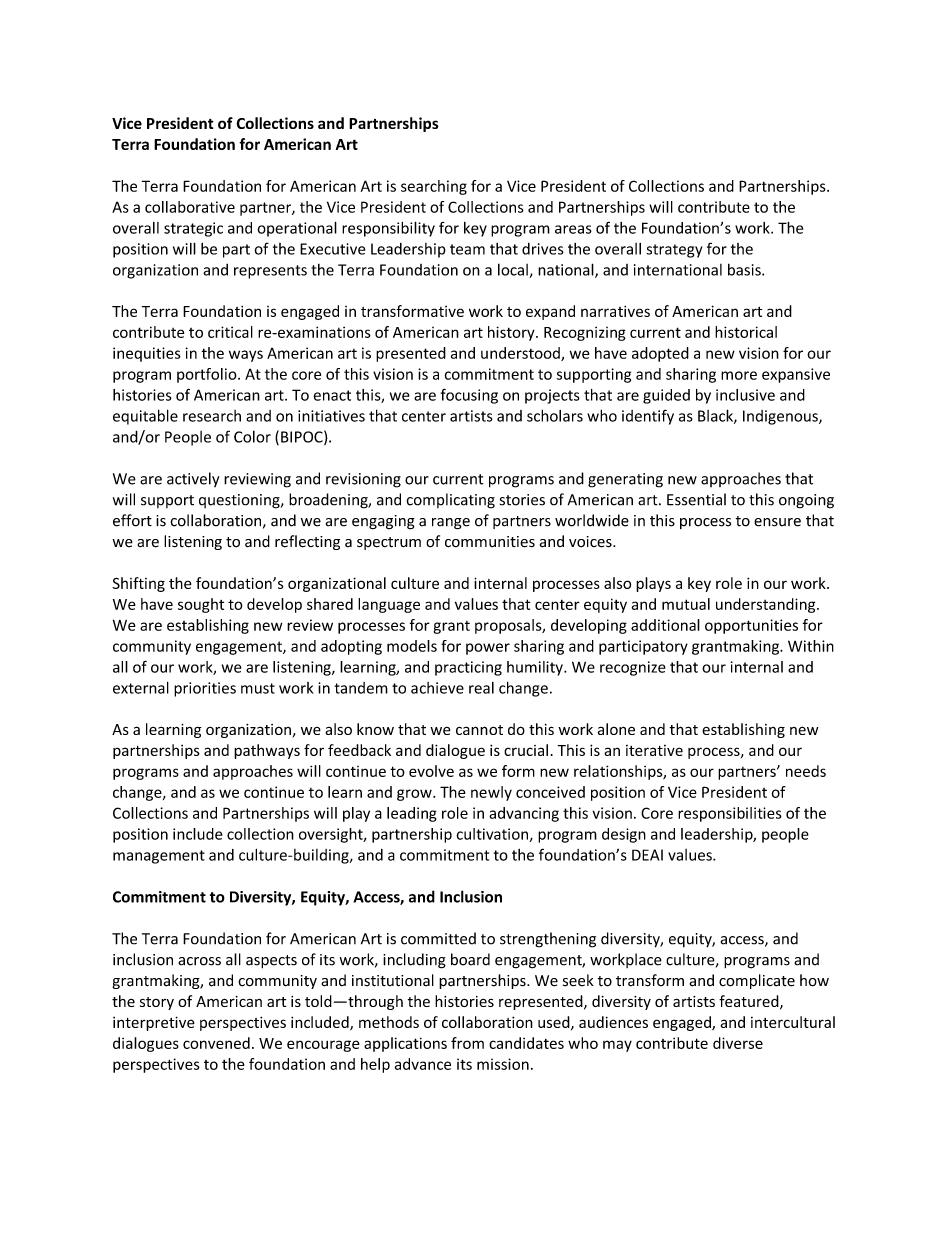 The height and width of the screenshot is (1233, 952). Describe the element at coordinates (730, 814) in the screenshot. I see `responsibilities` at that location.
